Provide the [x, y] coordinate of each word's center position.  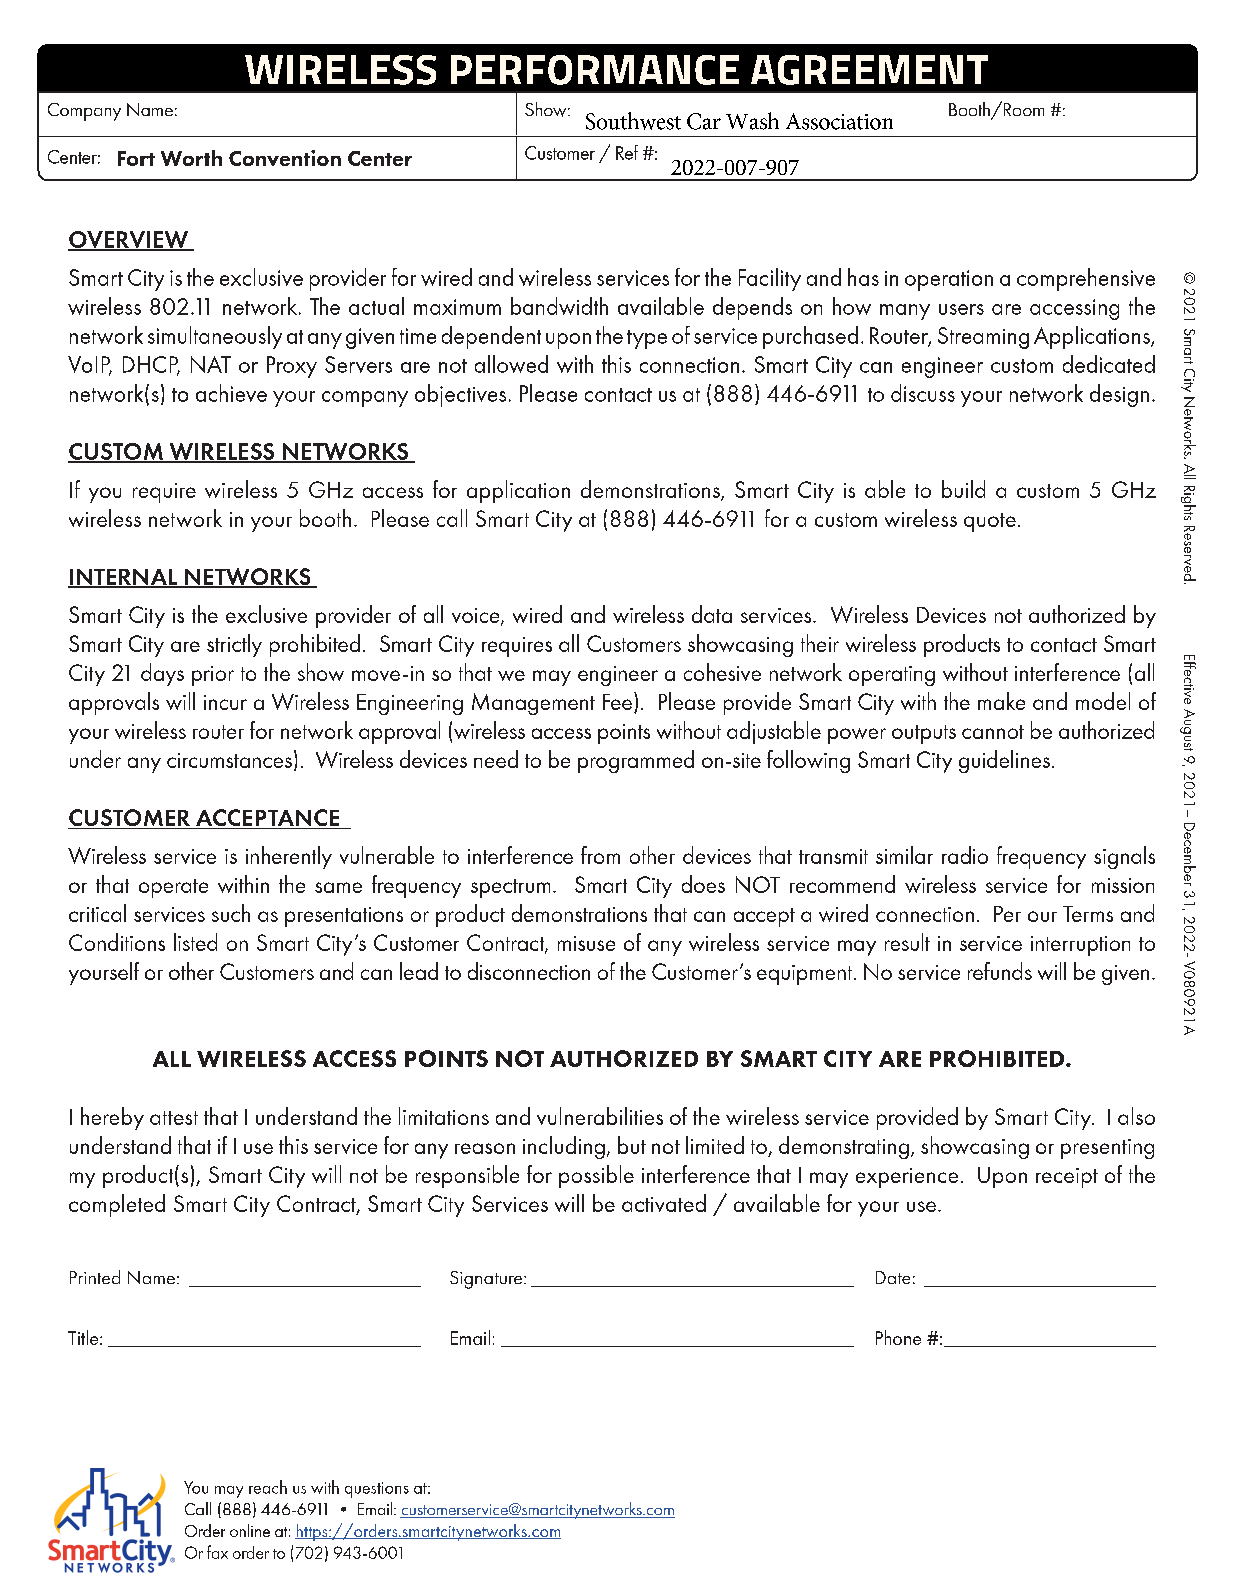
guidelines [1004, 761]
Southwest [633, 121]
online [250, 1530]
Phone [898, 1337]
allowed [511, 364]
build [963, 489]
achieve [231, 393]
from [600, 855]
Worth [191, 158]
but [632, 1145]
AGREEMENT [869, 70]
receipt [1067, 1178]
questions [377, 1490]
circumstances [229, 760]
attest [174, 1118]
